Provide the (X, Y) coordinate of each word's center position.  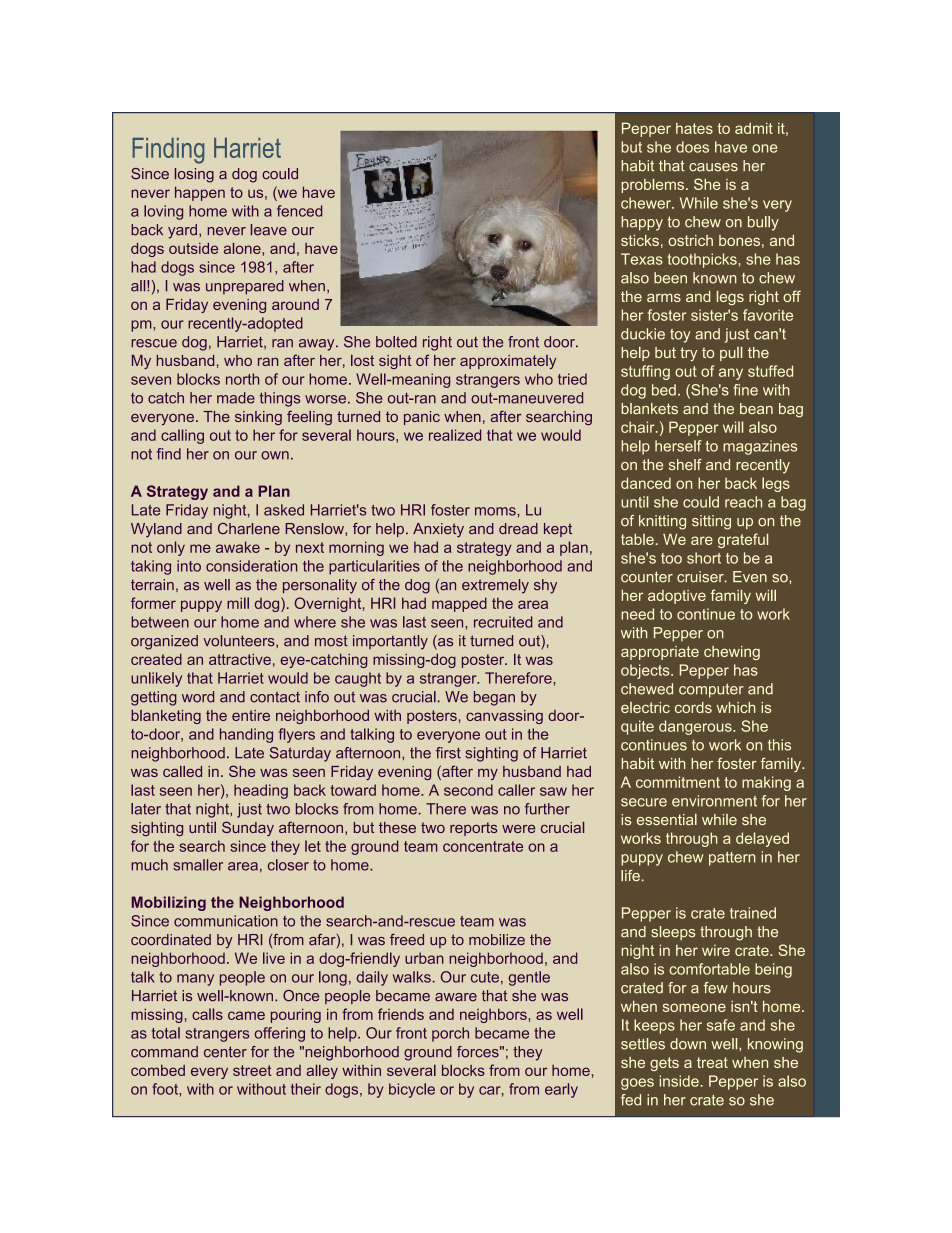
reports (473, 829)
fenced (299, 211)
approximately (508, 362)
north (242, 379)
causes (713, 167)
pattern (732, 859)
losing (194, 175)
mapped (459, 604)
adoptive (677, 597)
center (225, 1052)
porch (450, 1034)
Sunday (248, 828)
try (688, 354)
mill (238, 603)
